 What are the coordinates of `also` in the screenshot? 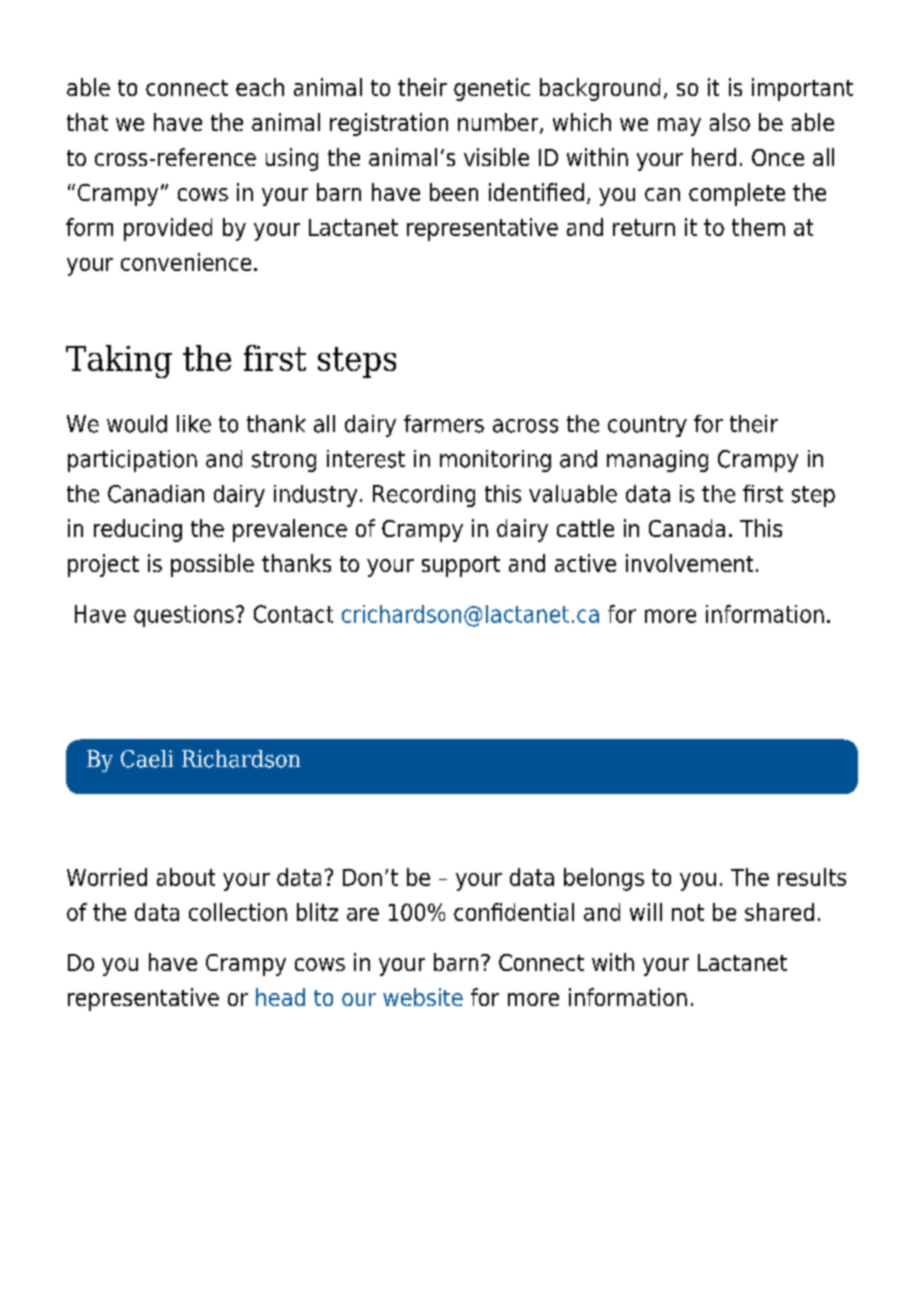 It's located at (730, 122).
